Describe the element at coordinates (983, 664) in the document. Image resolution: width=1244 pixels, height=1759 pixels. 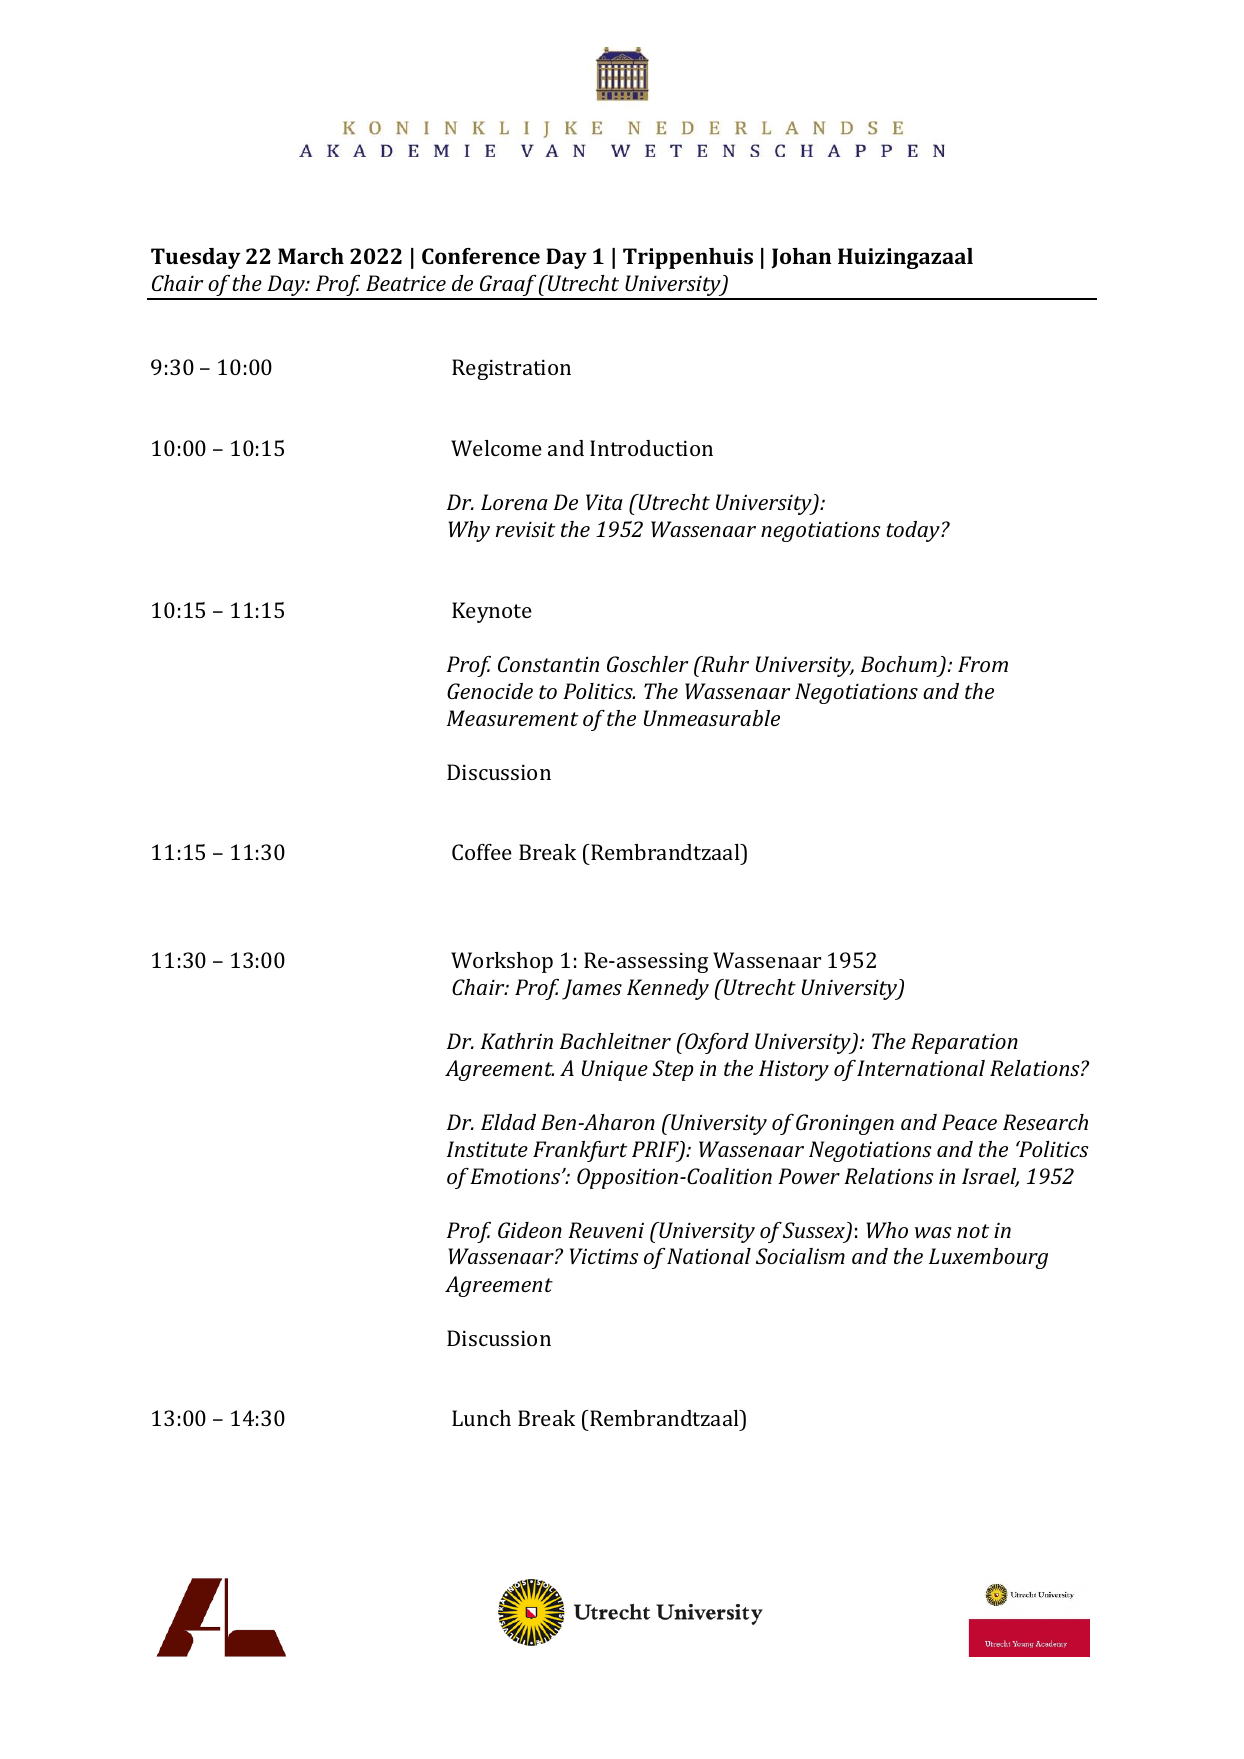
I see `From` at that location.
